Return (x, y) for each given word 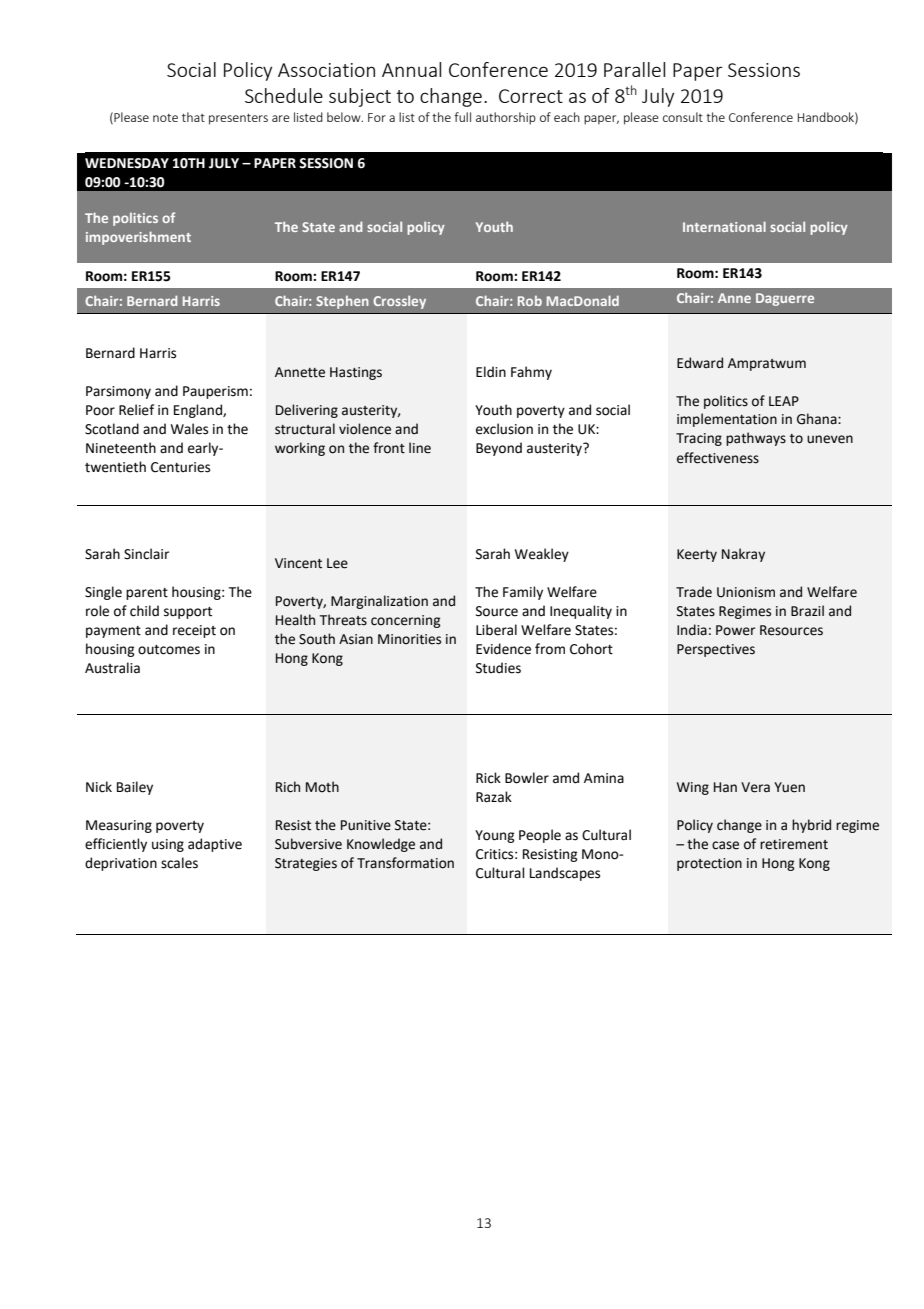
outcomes (169, 650)
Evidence (503, 649)
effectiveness (718, 458)
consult (683, 117)
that (193, 117)
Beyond (499, 449)
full (462, 117)
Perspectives (716, 650)
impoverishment (138, 238)
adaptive (215, 845)
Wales (189, 429)
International (724, 226)
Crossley (399, 302)
